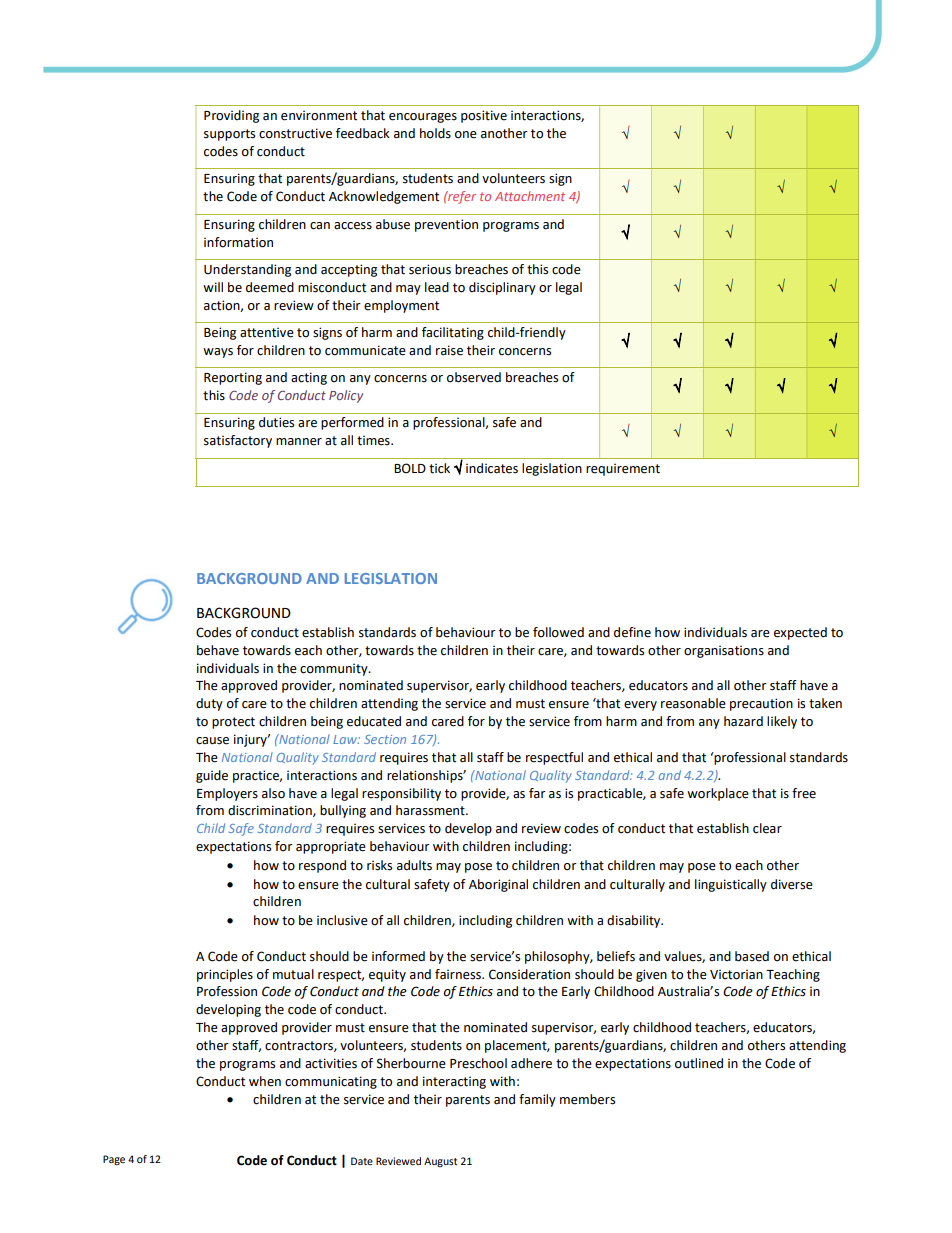 The width and height of the image is (952, 1233). What do you see at coordinates (265, 1081) in the image?
I see `when` at bounding box center [265, 1081].
